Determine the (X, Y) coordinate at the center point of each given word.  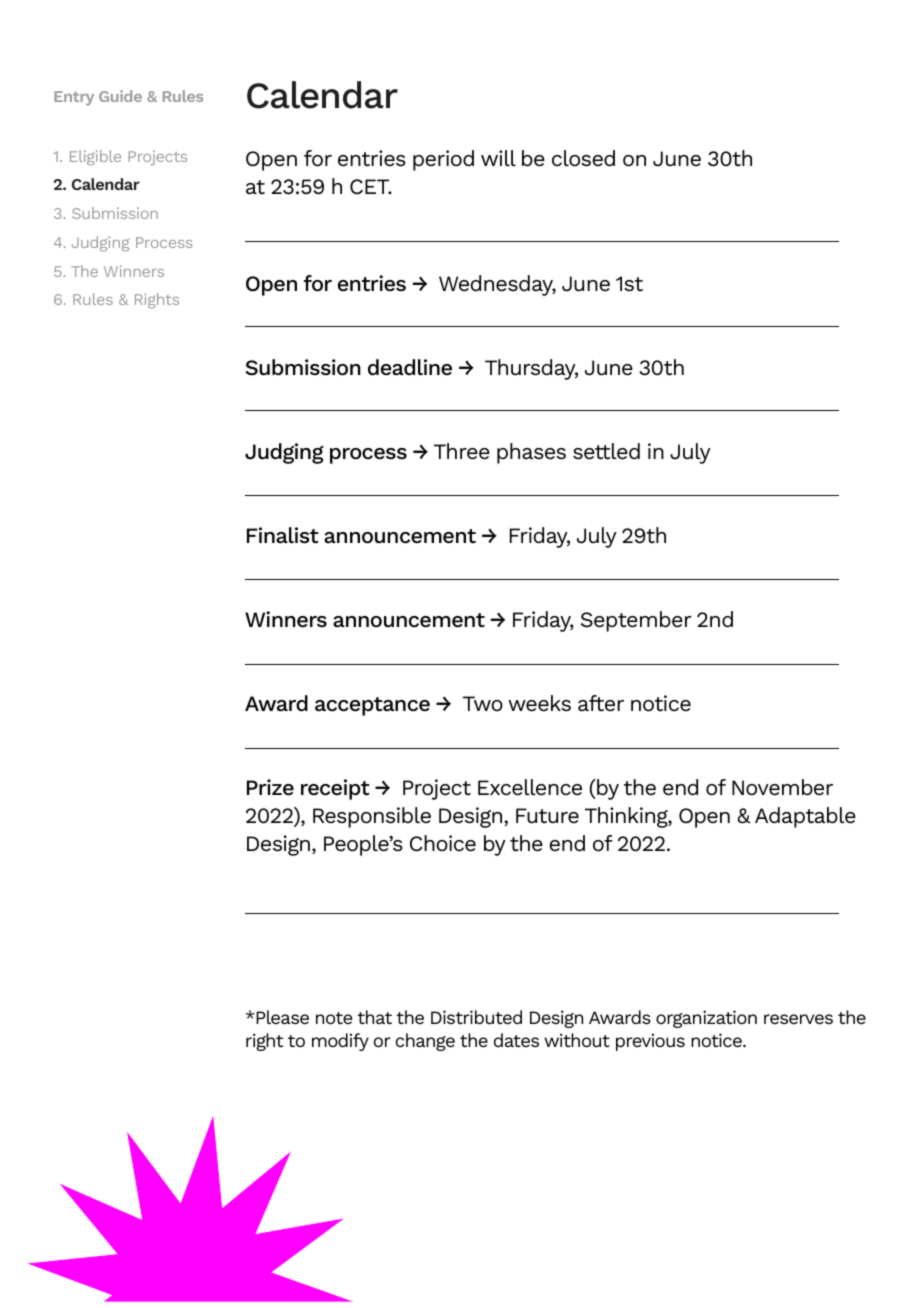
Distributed (476, 1017)
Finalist (283, 535)
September (636, 621)
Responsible (372, 817)
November (782, 787)
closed (583, 158)
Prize (270, 787)
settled (606, 451)
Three (462, 451)
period (443, 160)
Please (281, 1017)
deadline (410, 367)
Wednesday (497, 285)
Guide (120, 96)
